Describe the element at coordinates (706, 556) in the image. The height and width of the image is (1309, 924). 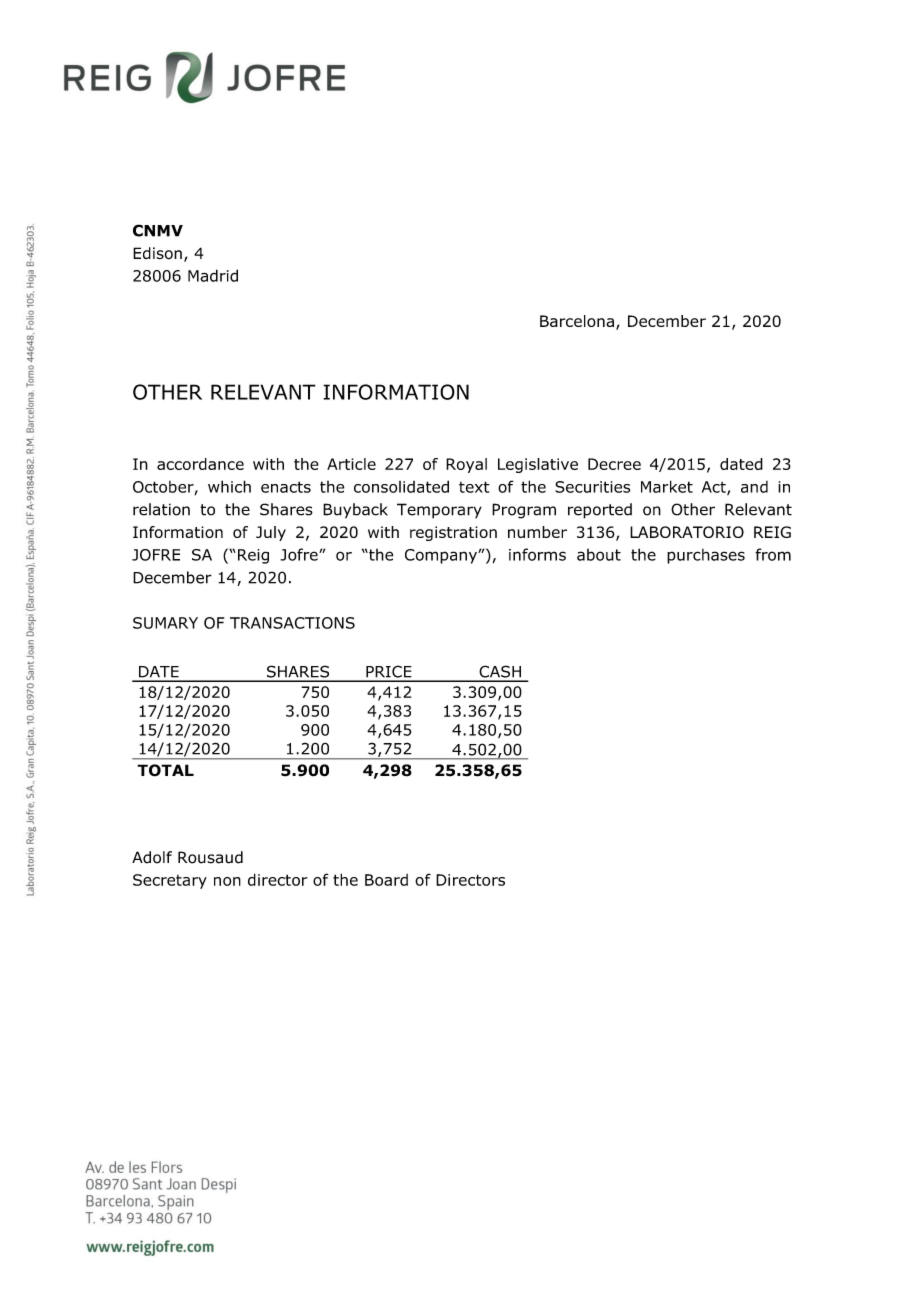
I see `purchases` at that location.
